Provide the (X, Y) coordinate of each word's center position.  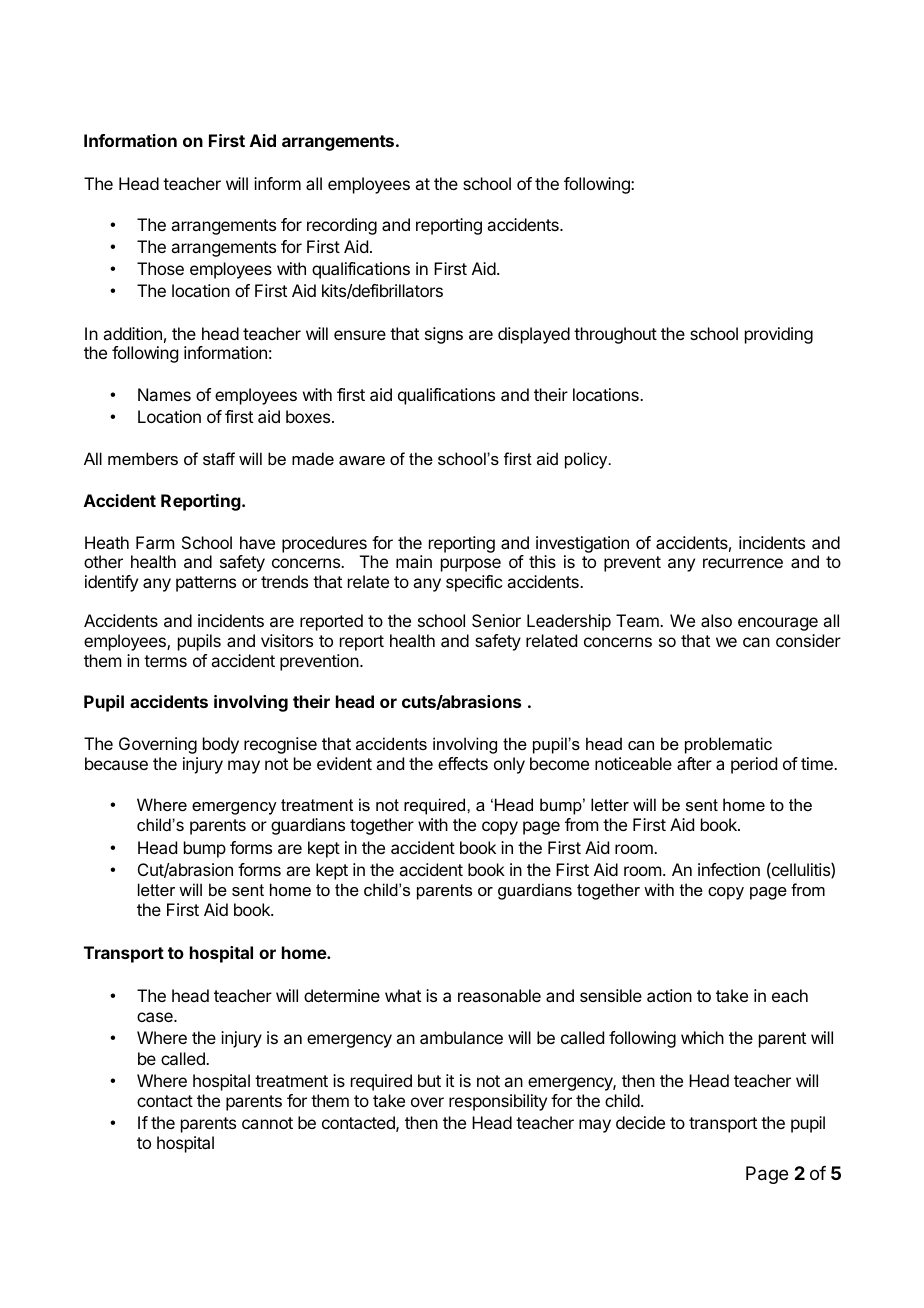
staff (219, 458)
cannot (267, 1123)
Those (160, 268)
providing (779, 335)
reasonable (499, 995)
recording (342, 226)
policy (587, 460)
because (116, 763)
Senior (496, 620)
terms (165, 661)
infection (729, 869)
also (716, 620)
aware (362, 460)
